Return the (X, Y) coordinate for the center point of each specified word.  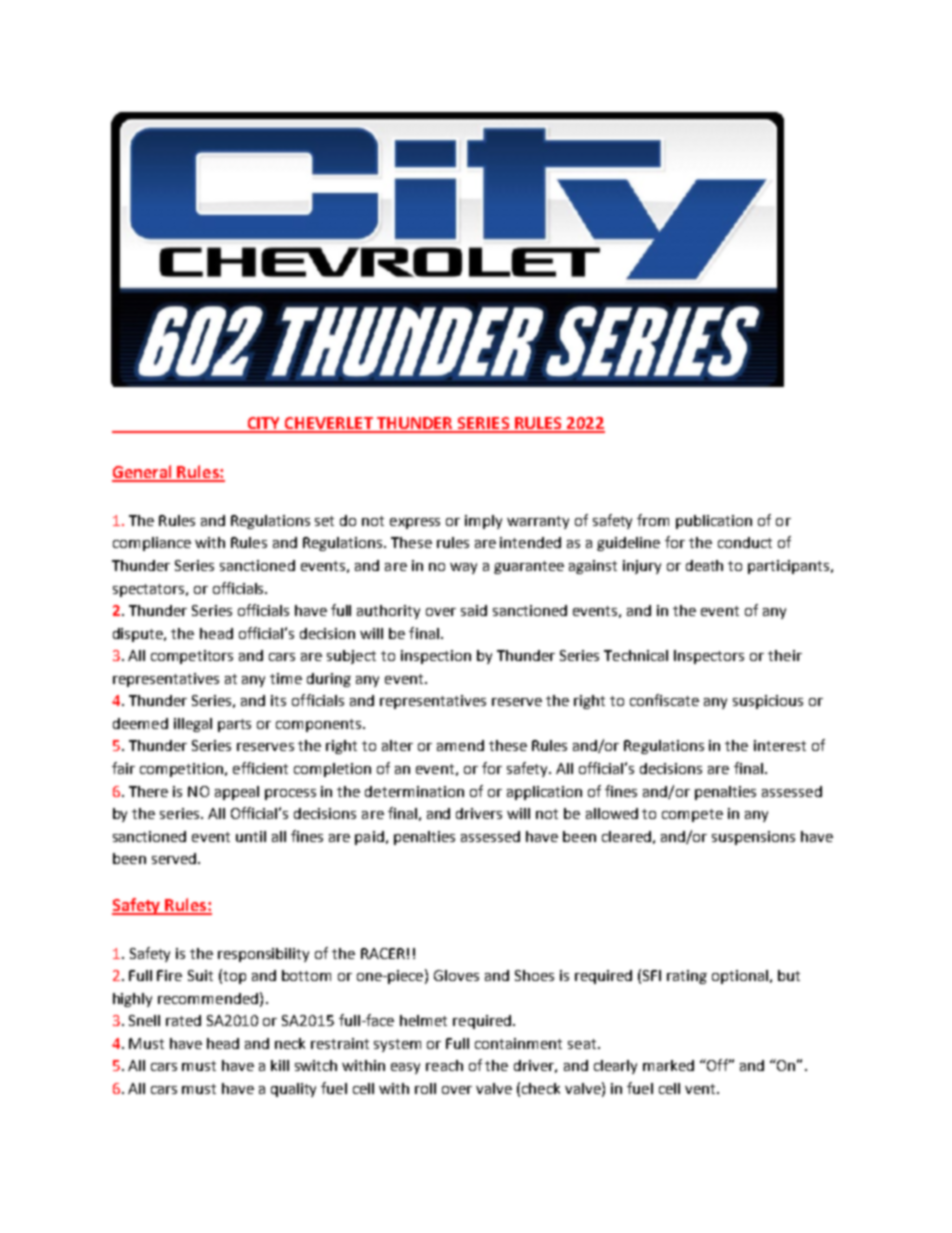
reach (444, 1065)
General (143, 473)
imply (483, 522)
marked (668, 1065)
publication (714, 522)
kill (280, 1065)
